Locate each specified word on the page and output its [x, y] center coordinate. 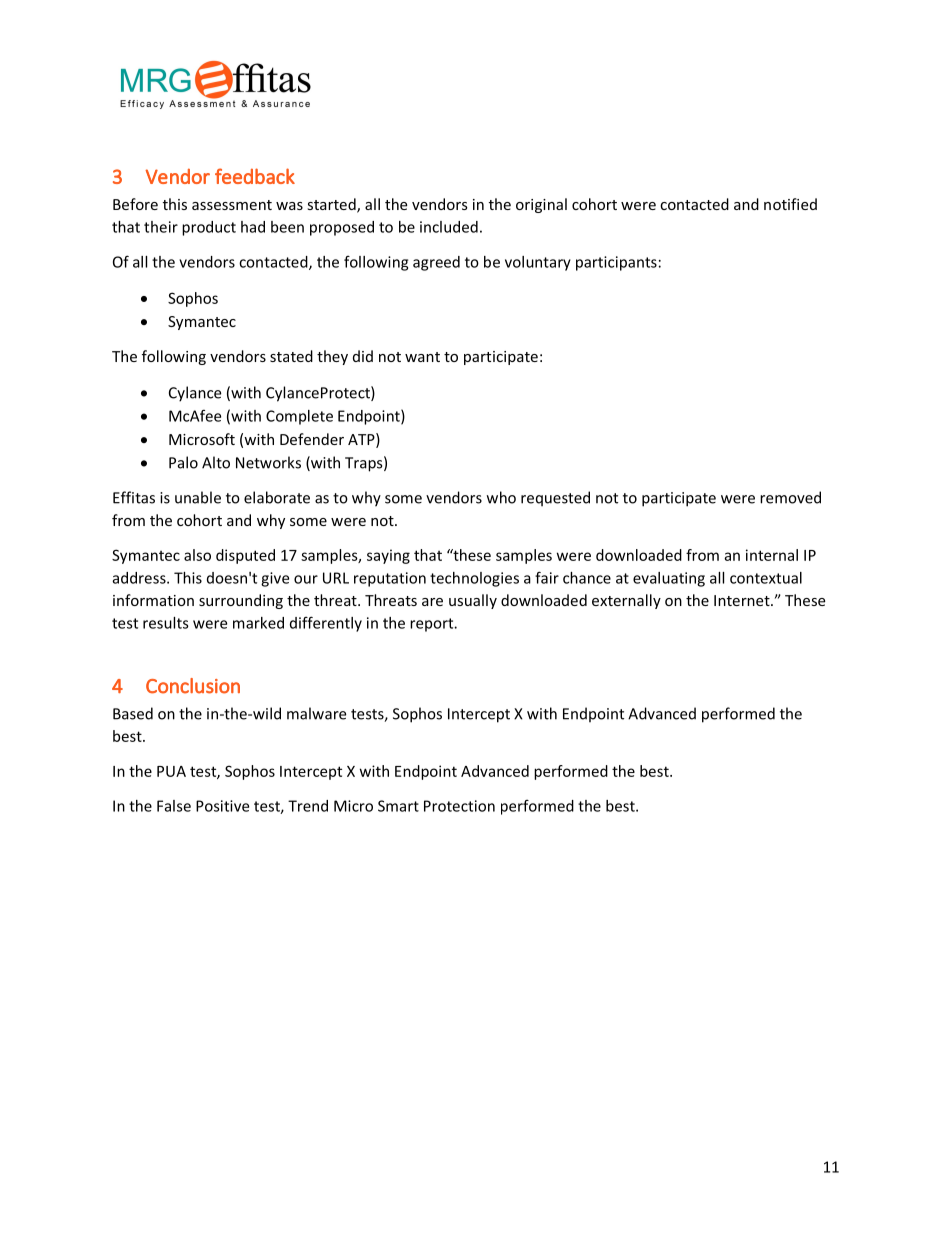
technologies [474, 579]
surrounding [241, 601]
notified [790, 204]
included [449, 227]
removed [790, 497]
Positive [222, 806]
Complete [299, 417]
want [422, 357]
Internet [743, 600]
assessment [232, 205]
